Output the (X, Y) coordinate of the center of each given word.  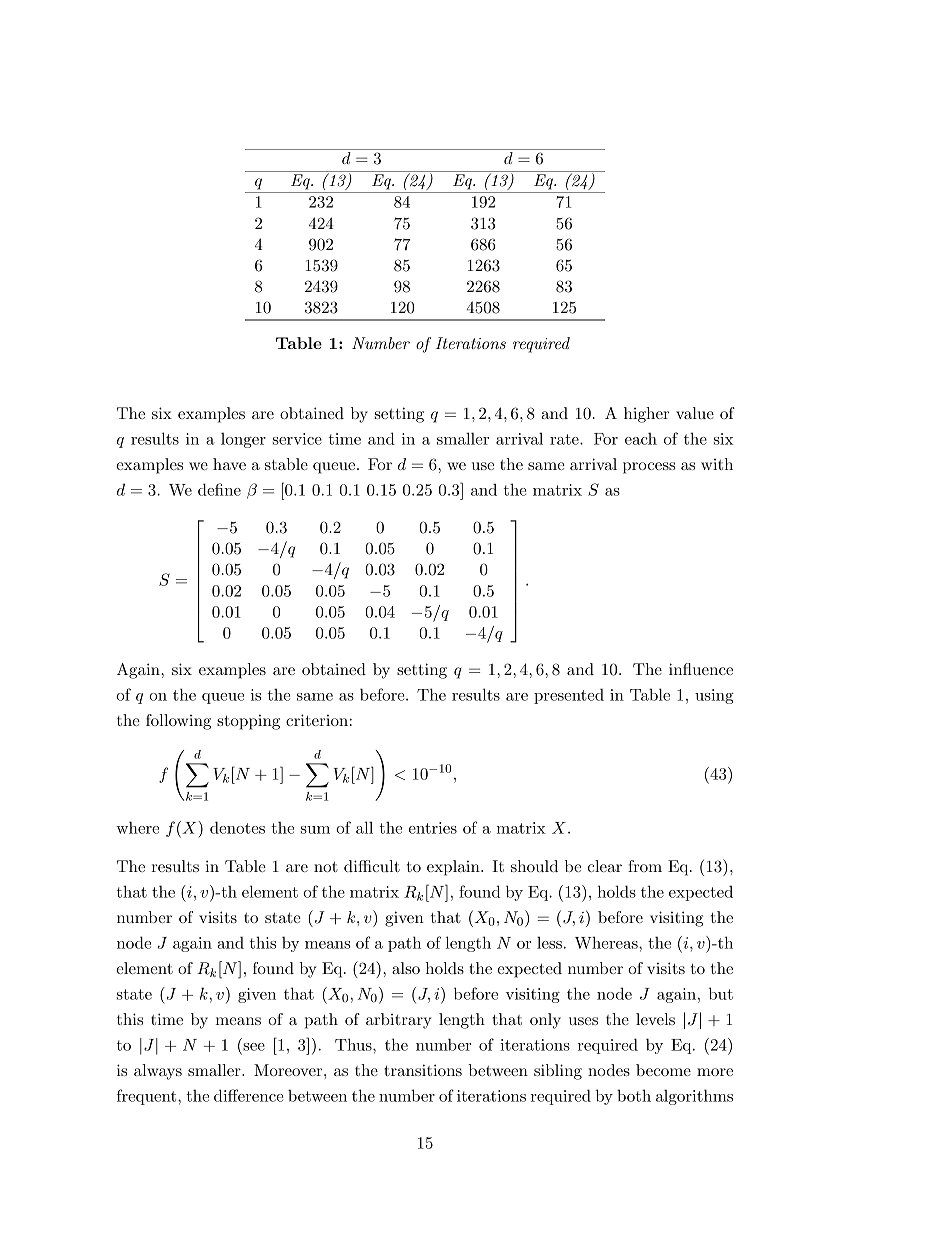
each (641, 438)
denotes (237, 827)
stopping (248, 722)
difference (248, 1095)
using (714, 696)
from (645, 866)
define (219, 489)
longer (243, 440)
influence (701, 669)
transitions (423, 1070)
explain (454, 868)
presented (569, 696)
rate (565, 439)
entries (433, 828)
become (663, 1070)
